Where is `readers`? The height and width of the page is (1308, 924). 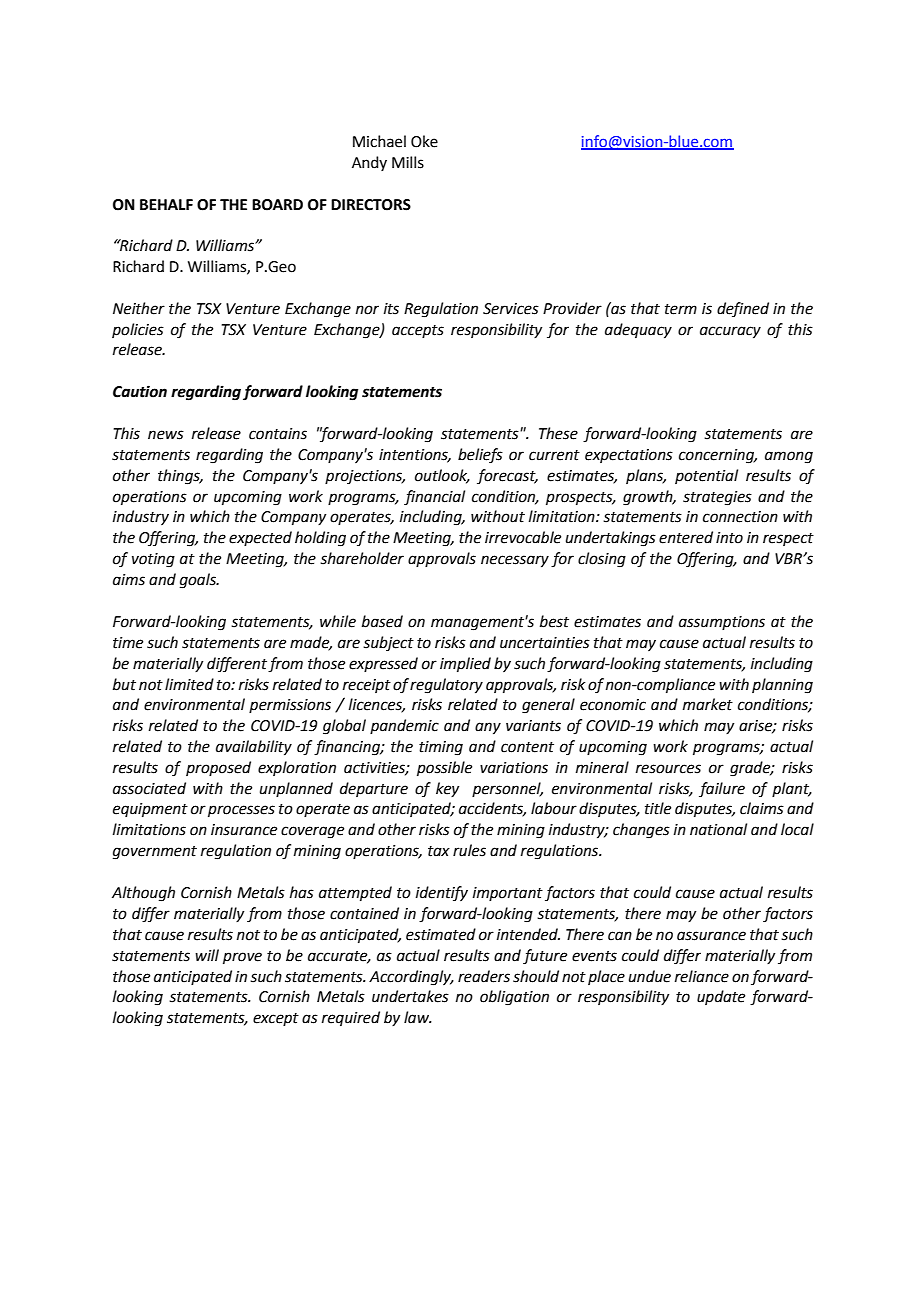
readers is located at coordinates (484, 976).
